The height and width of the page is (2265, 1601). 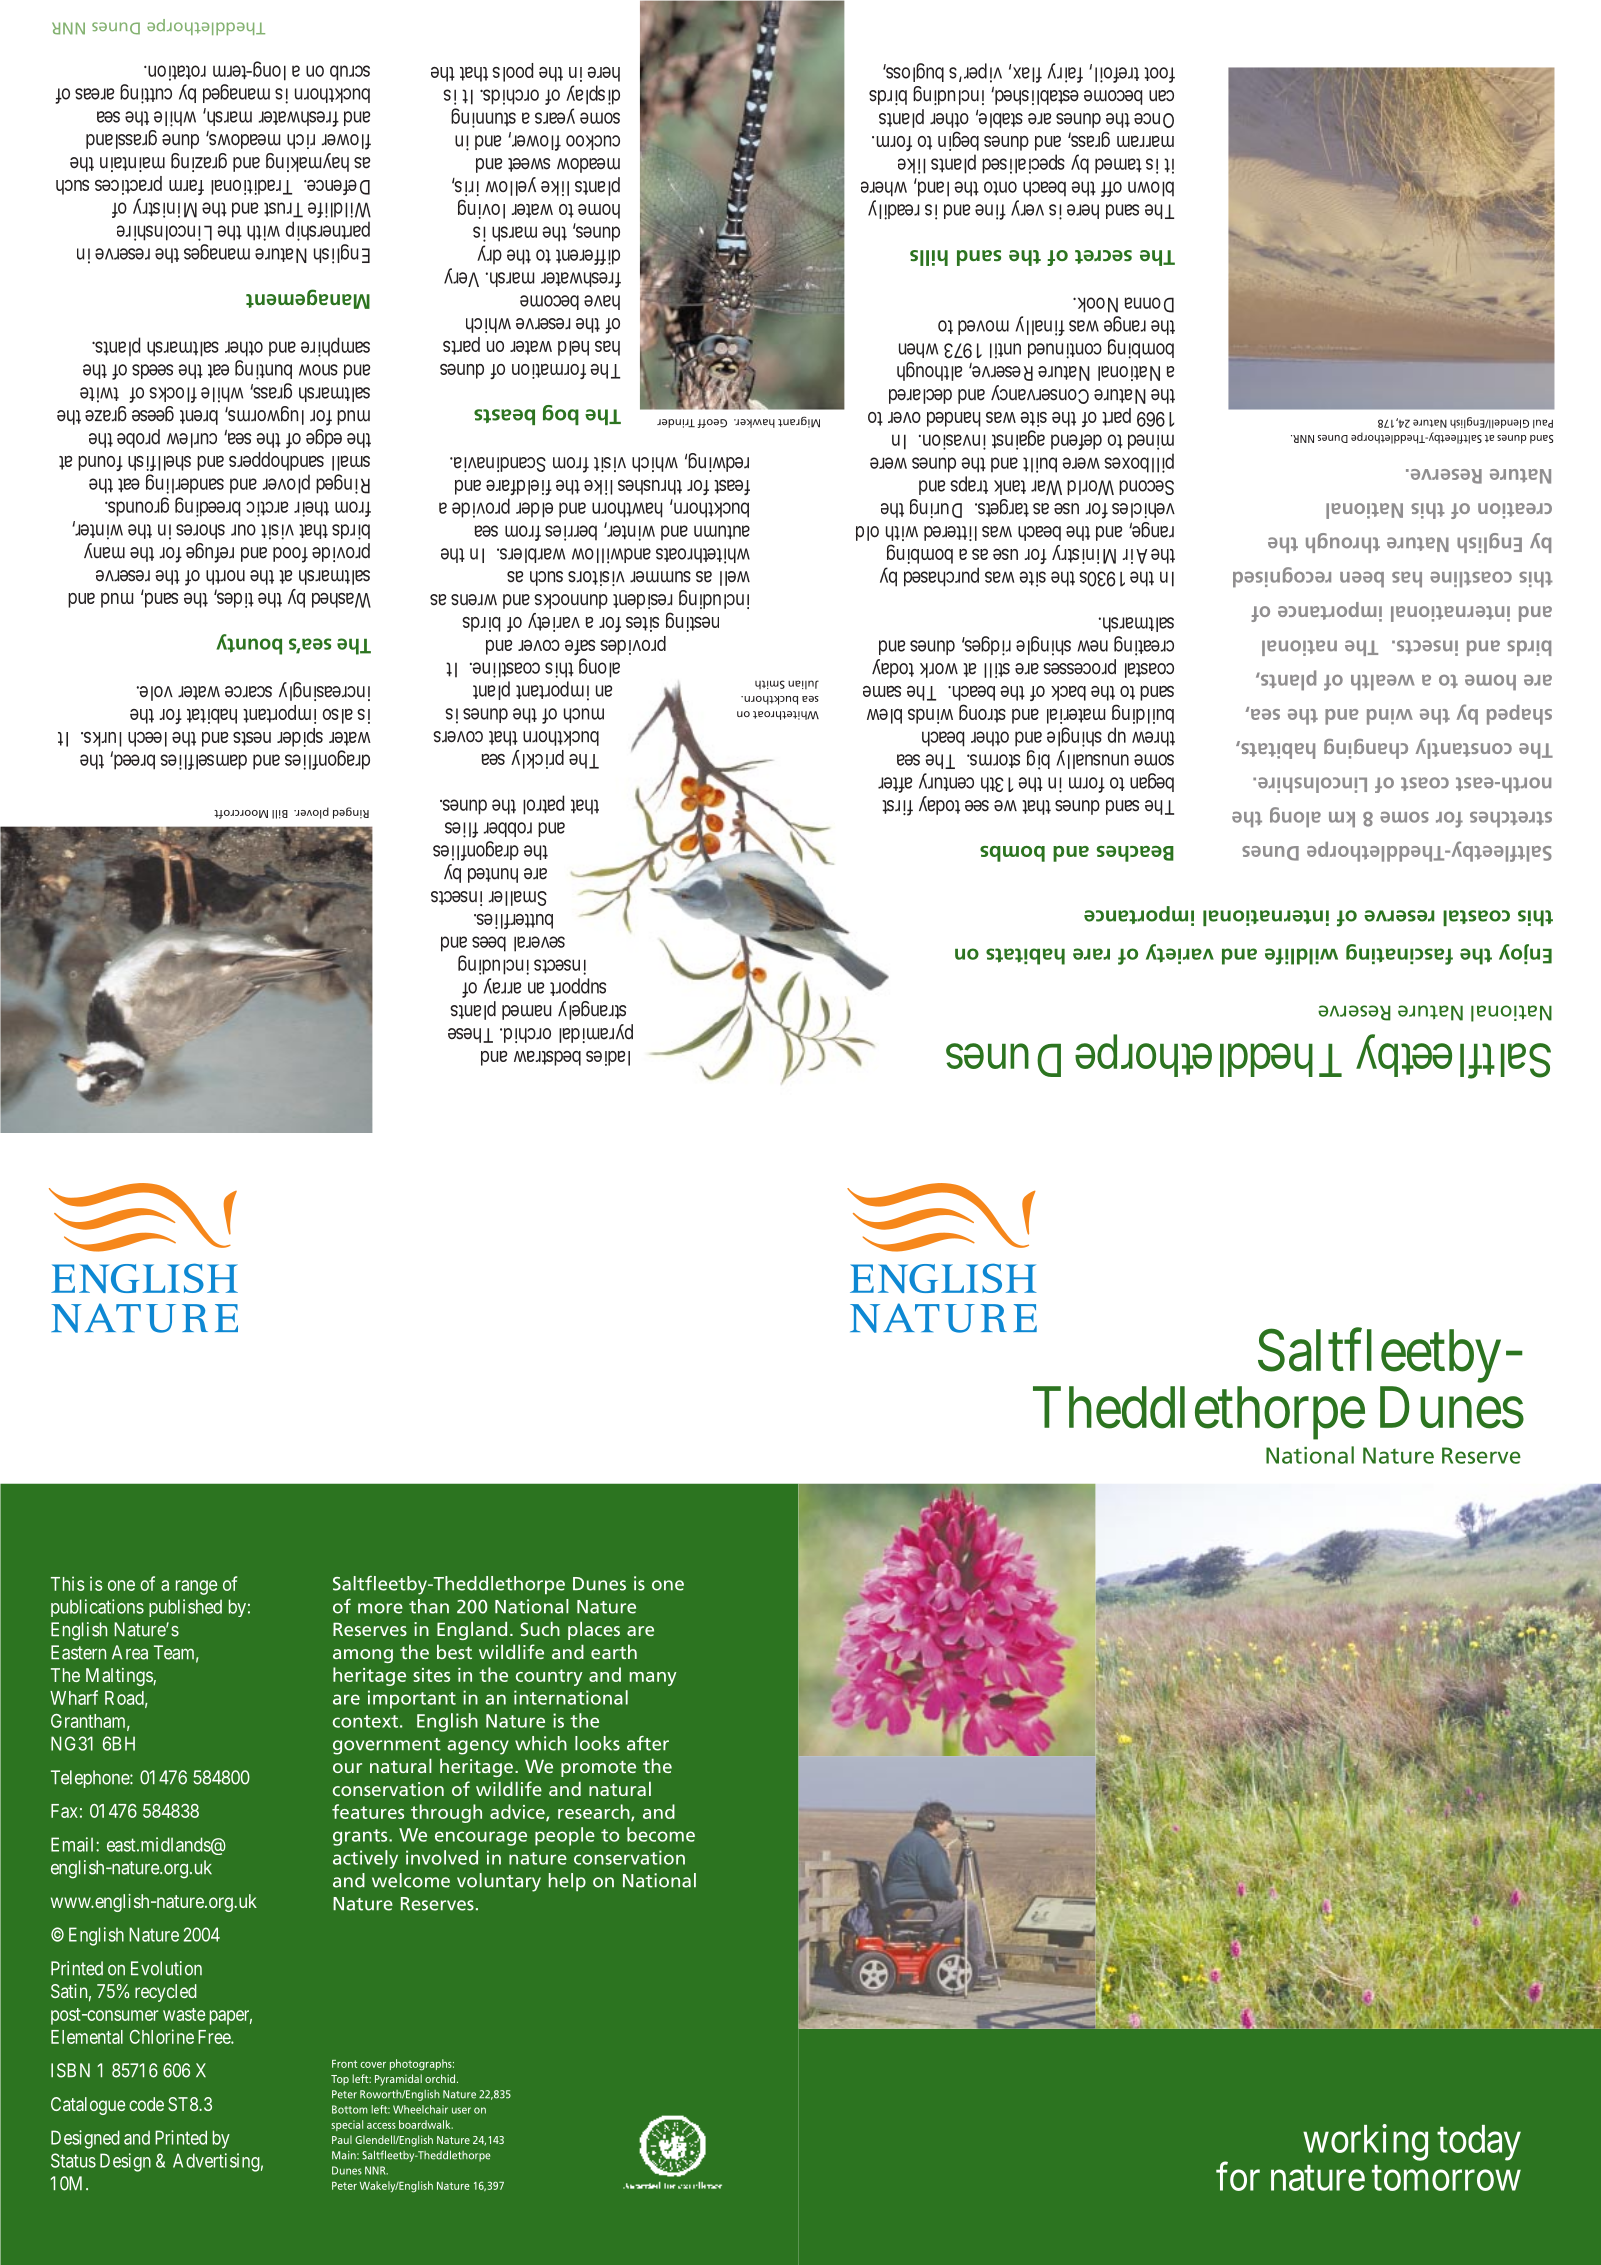 What do you see at coordinates (598, 1769) in the page?
I see `promote` at bounding box center [598, 1769].
